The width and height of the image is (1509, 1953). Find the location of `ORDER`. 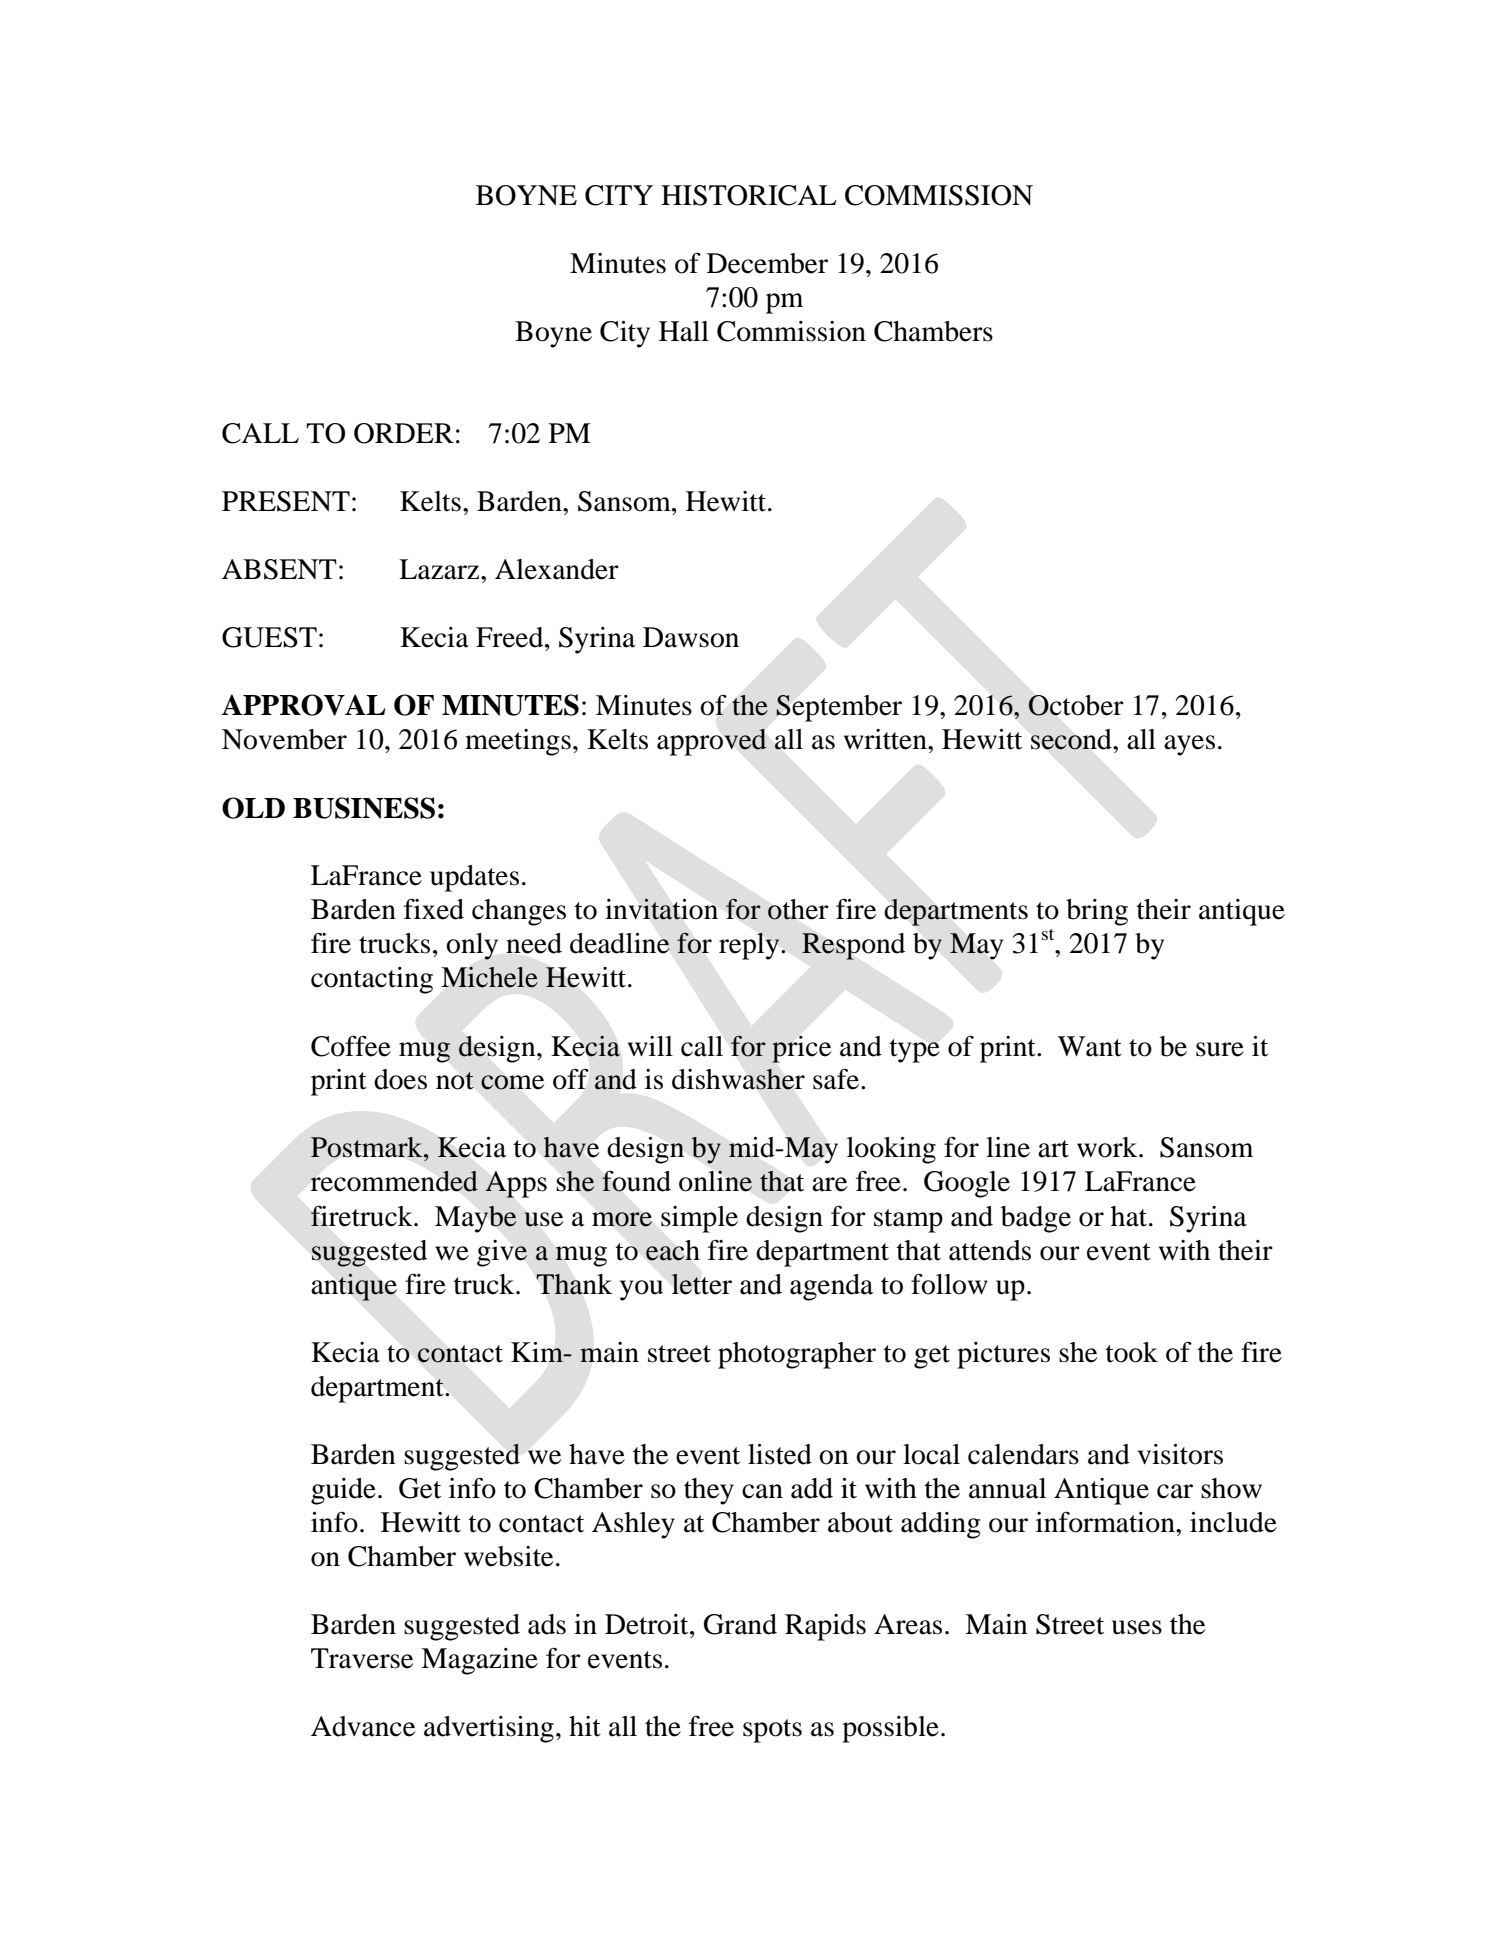

ORDER is located at coordinates (404, 433).
